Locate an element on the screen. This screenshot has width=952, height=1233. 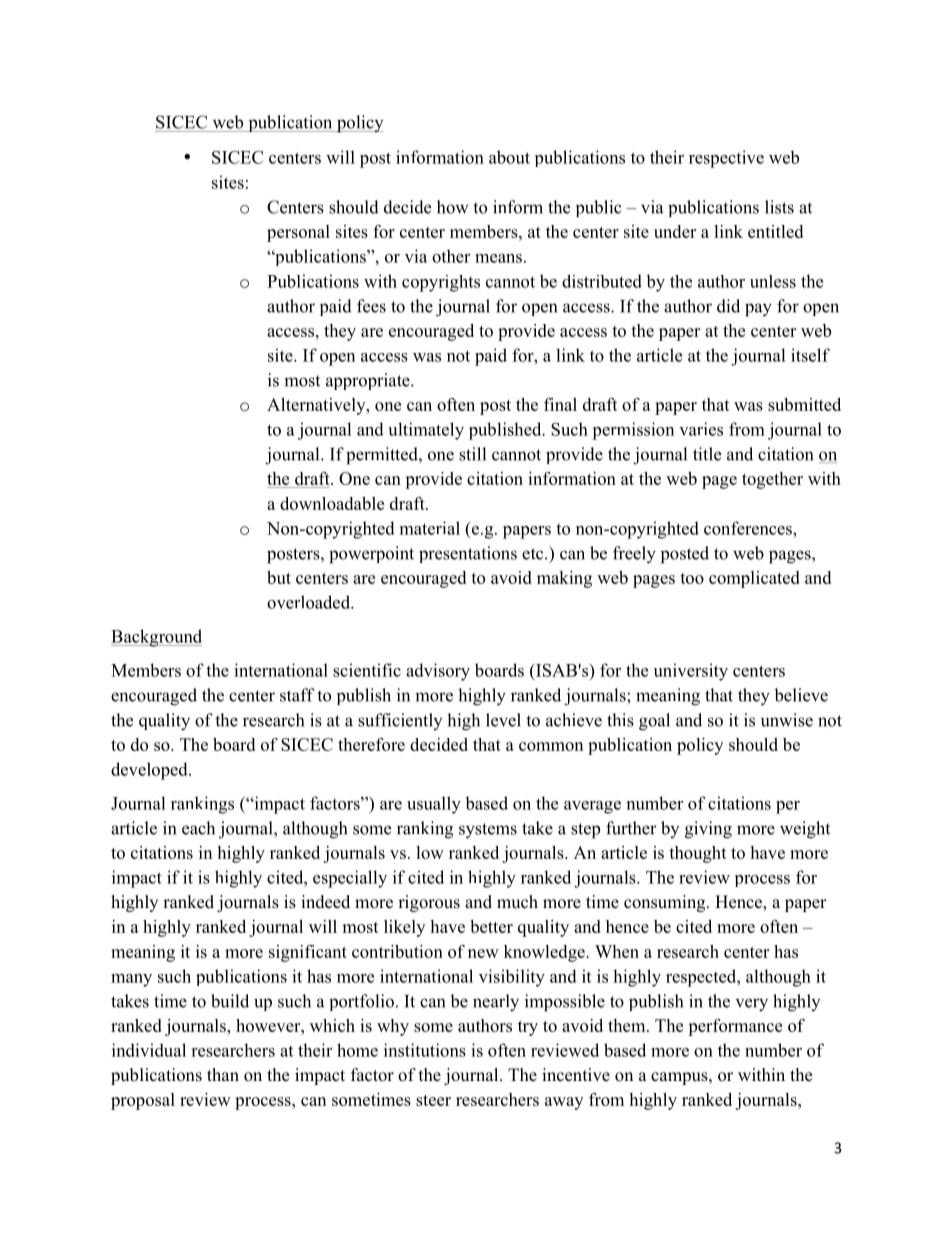
level is located at coordinates (503, 720).
